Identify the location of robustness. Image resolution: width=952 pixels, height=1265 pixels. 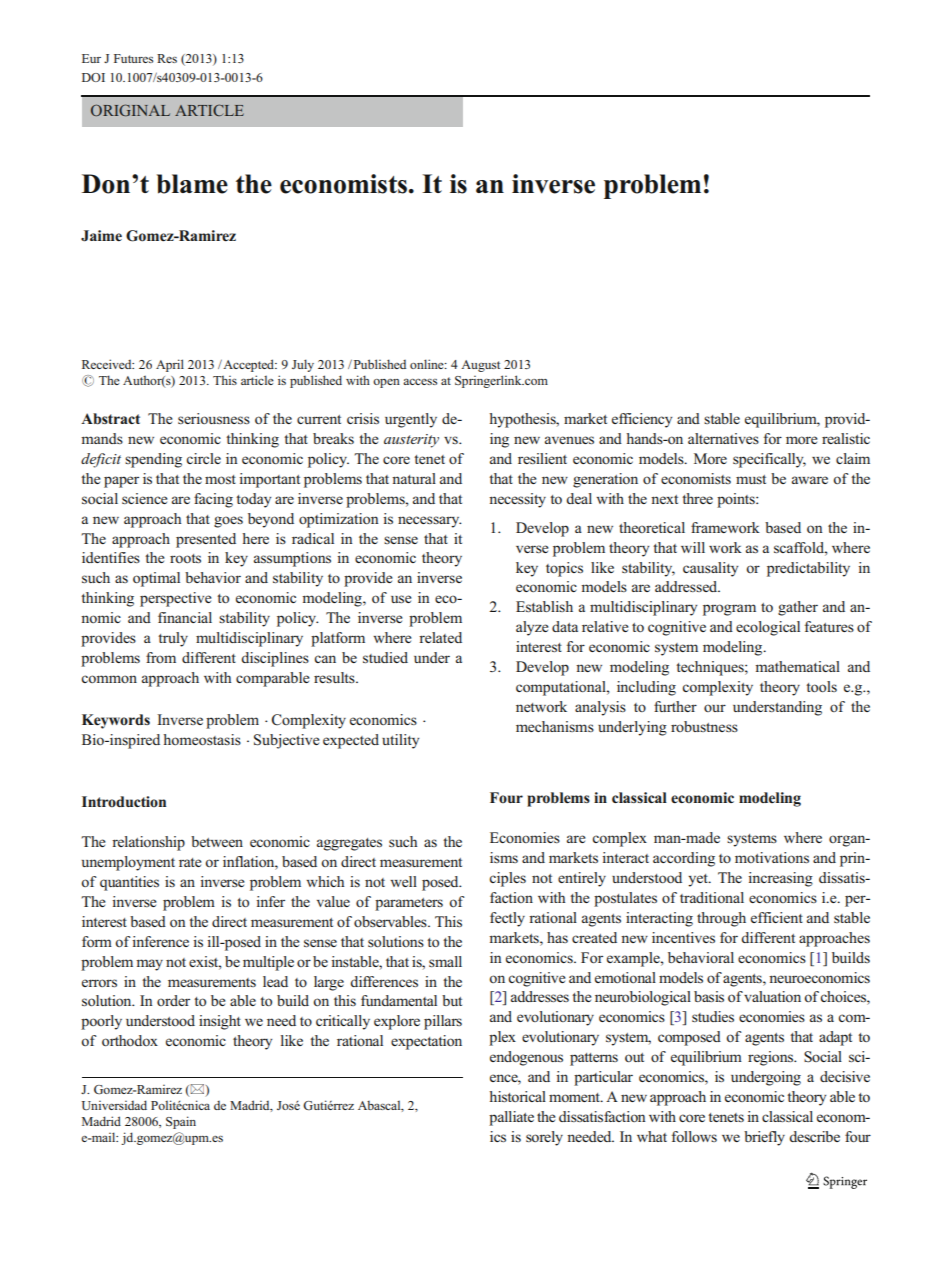
(704, 726).
